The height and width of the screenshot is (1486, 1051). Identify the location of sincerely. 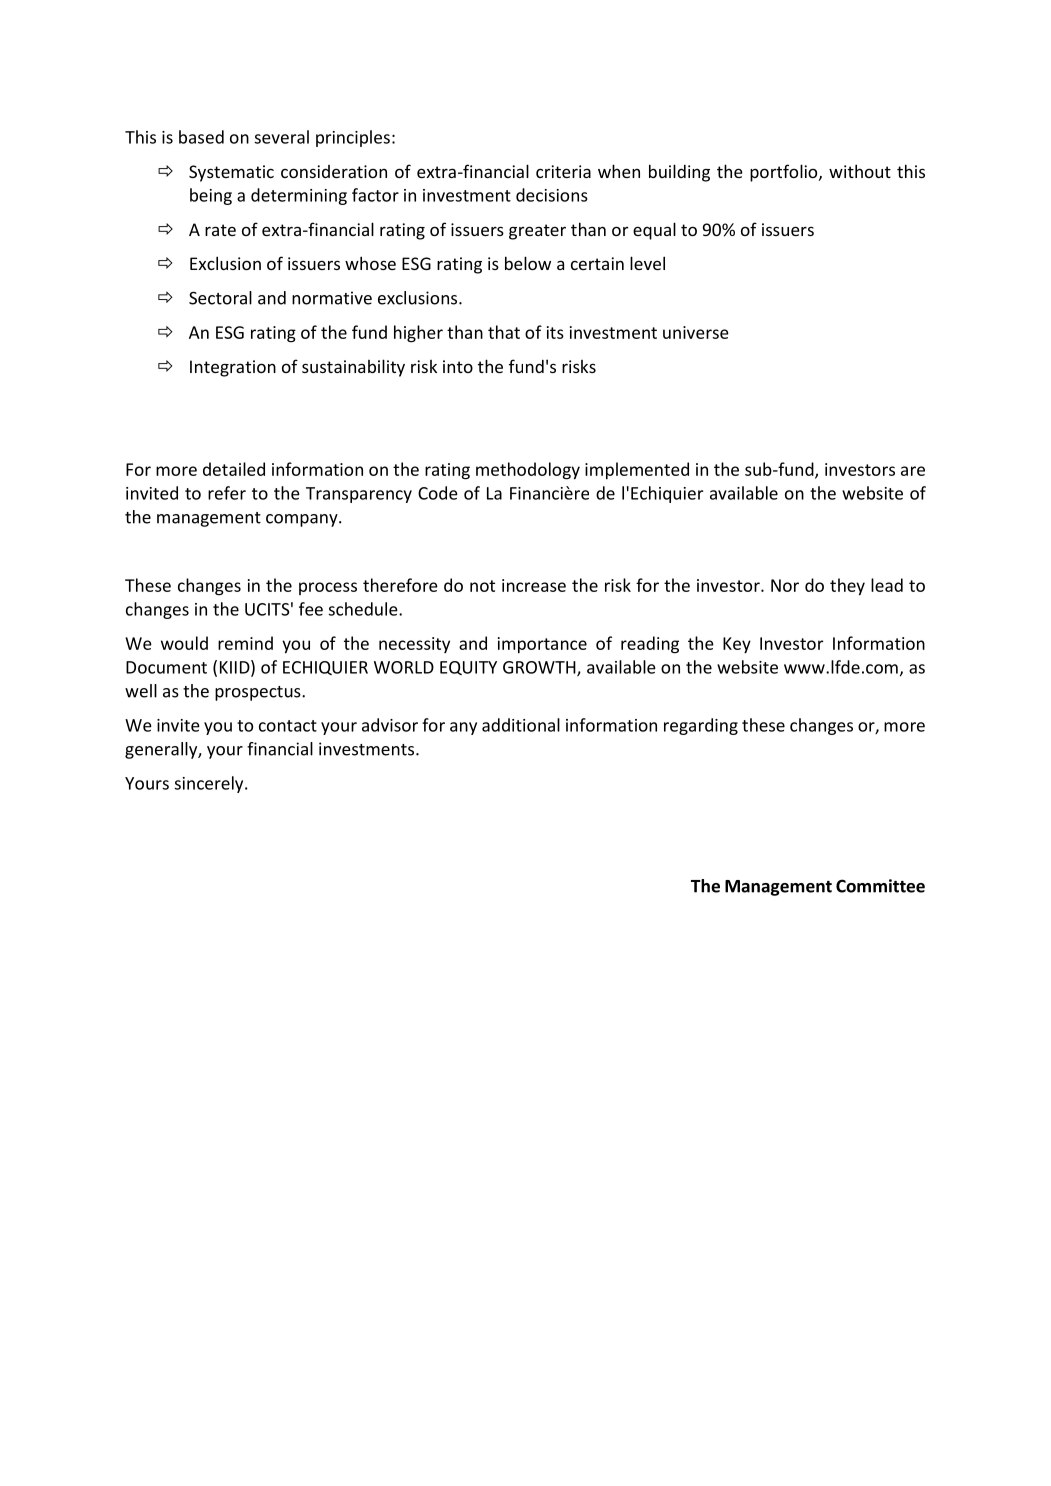
(210, 784).
